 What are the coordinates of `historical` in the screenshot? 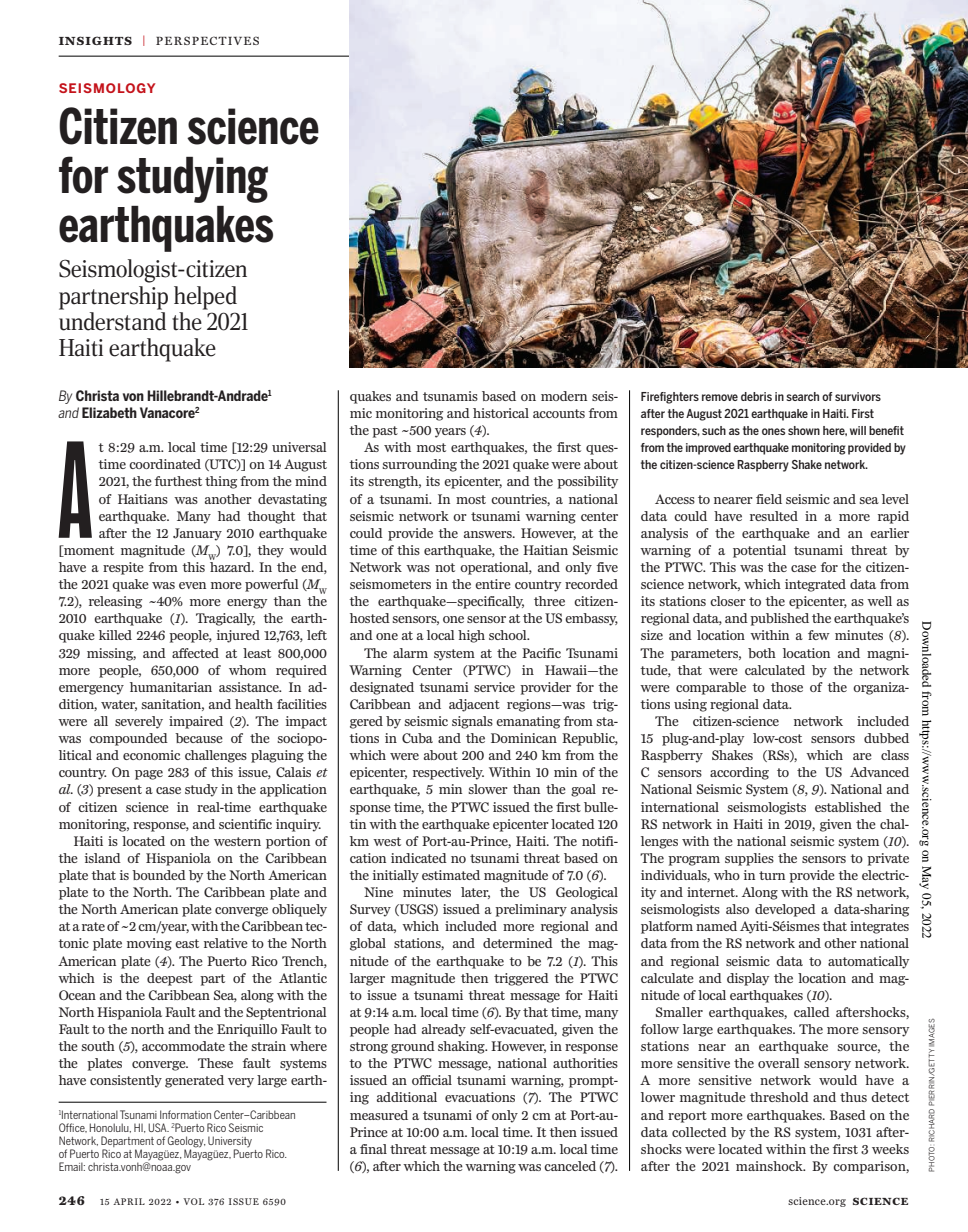 It's located at (501, 413).
